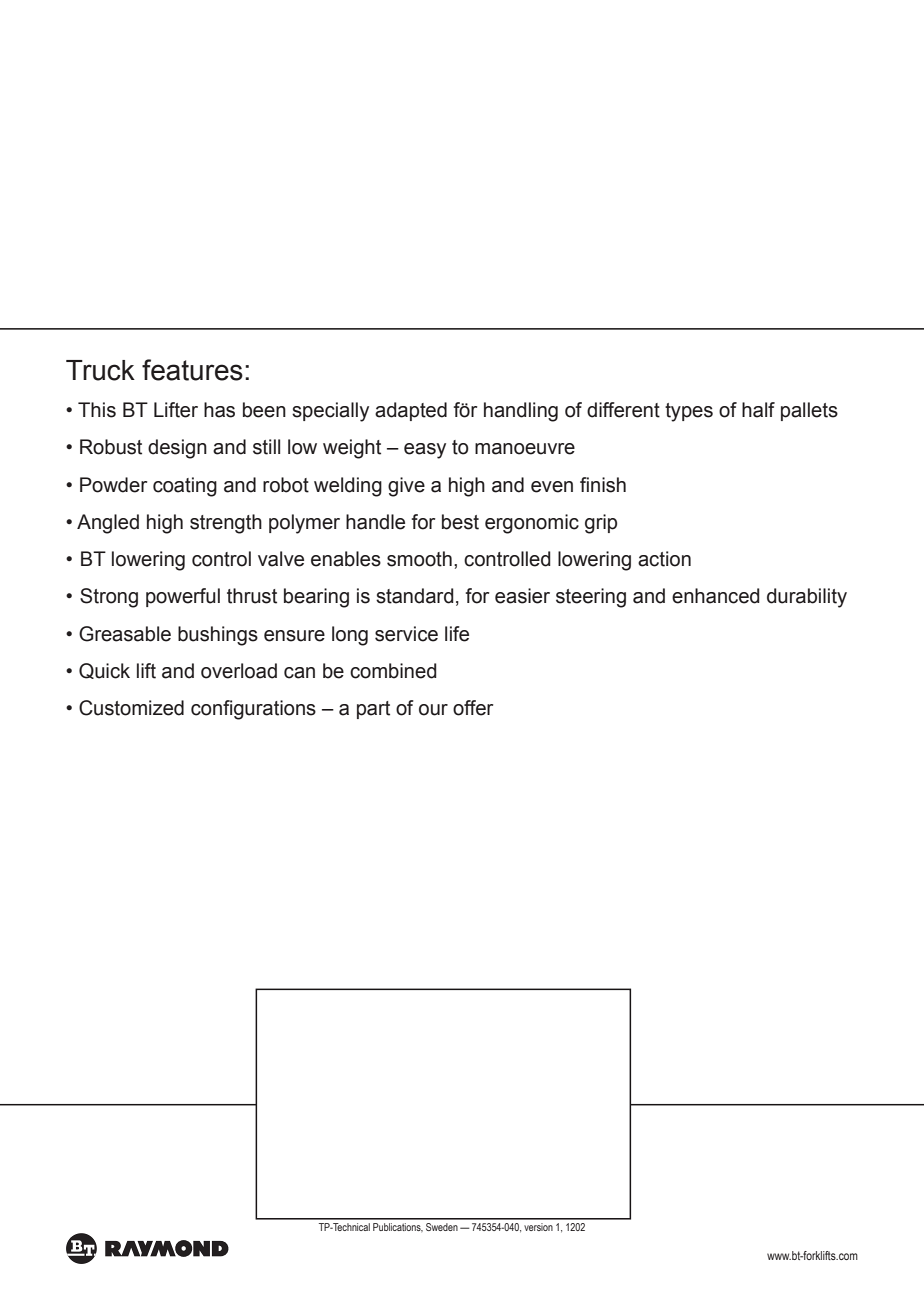 This screenshot has height=1308, width=924. What do you see at coordinates (473, 708) in the screenshot?
I see `offer` at bounding box center [473, 708].
